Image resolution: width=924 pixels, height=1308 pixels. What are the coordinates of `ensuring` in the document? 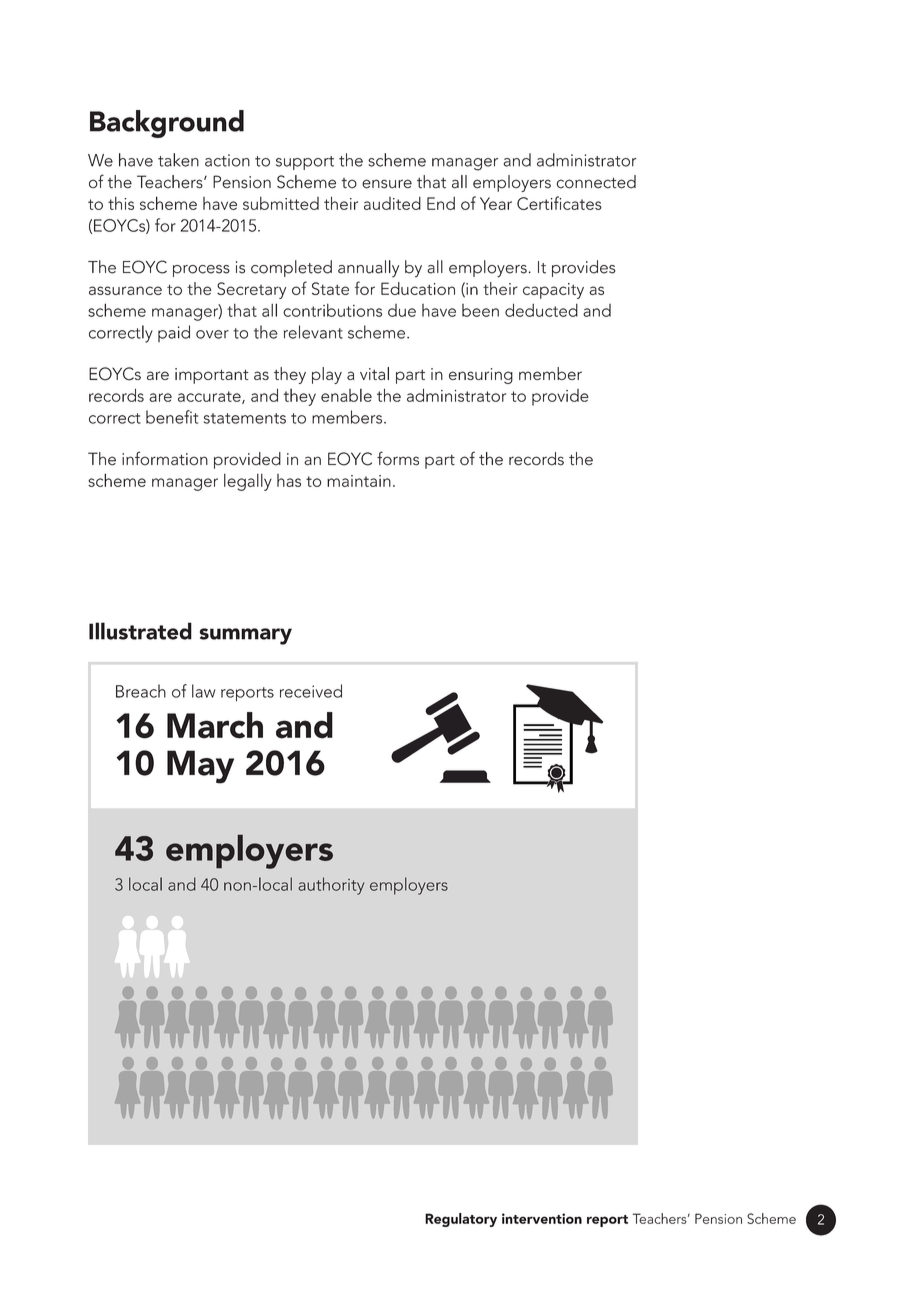 It's located at (481, 376).
